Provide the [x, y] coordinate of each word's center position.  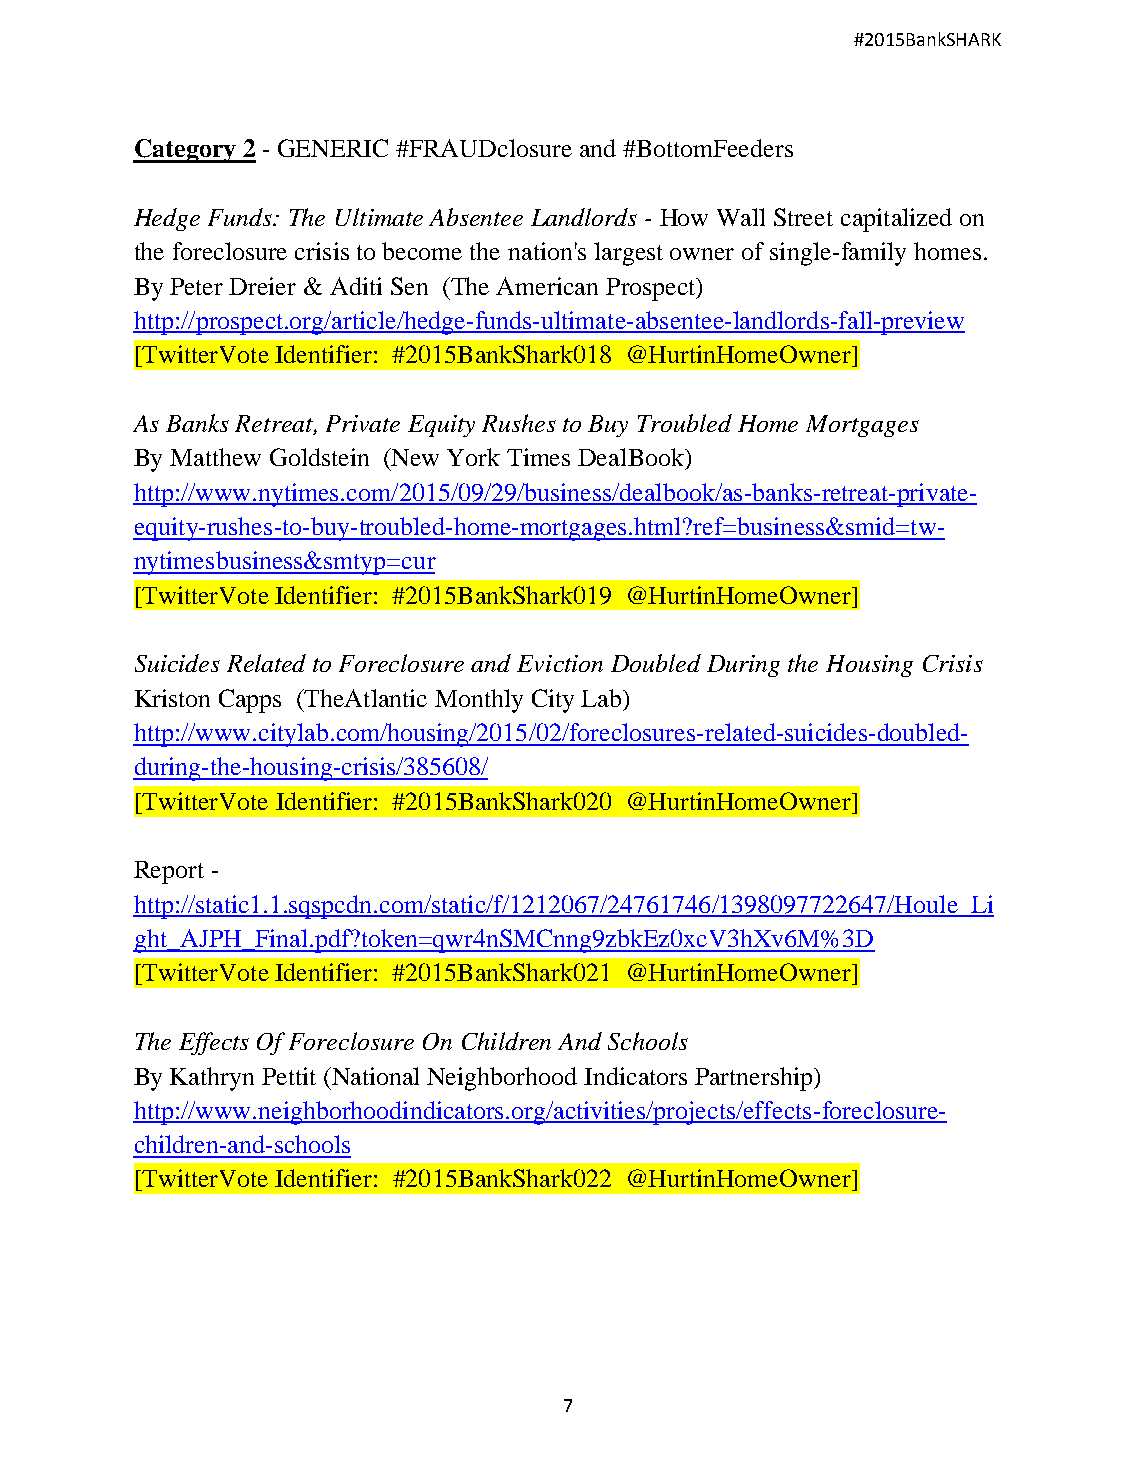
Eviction [560, 663]
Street [803, 217]
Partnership [755, 1079]
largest [628, 254]
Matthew [215, 457]
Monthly [479, 701]
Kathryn [212, 1079]
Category [185, 151]
